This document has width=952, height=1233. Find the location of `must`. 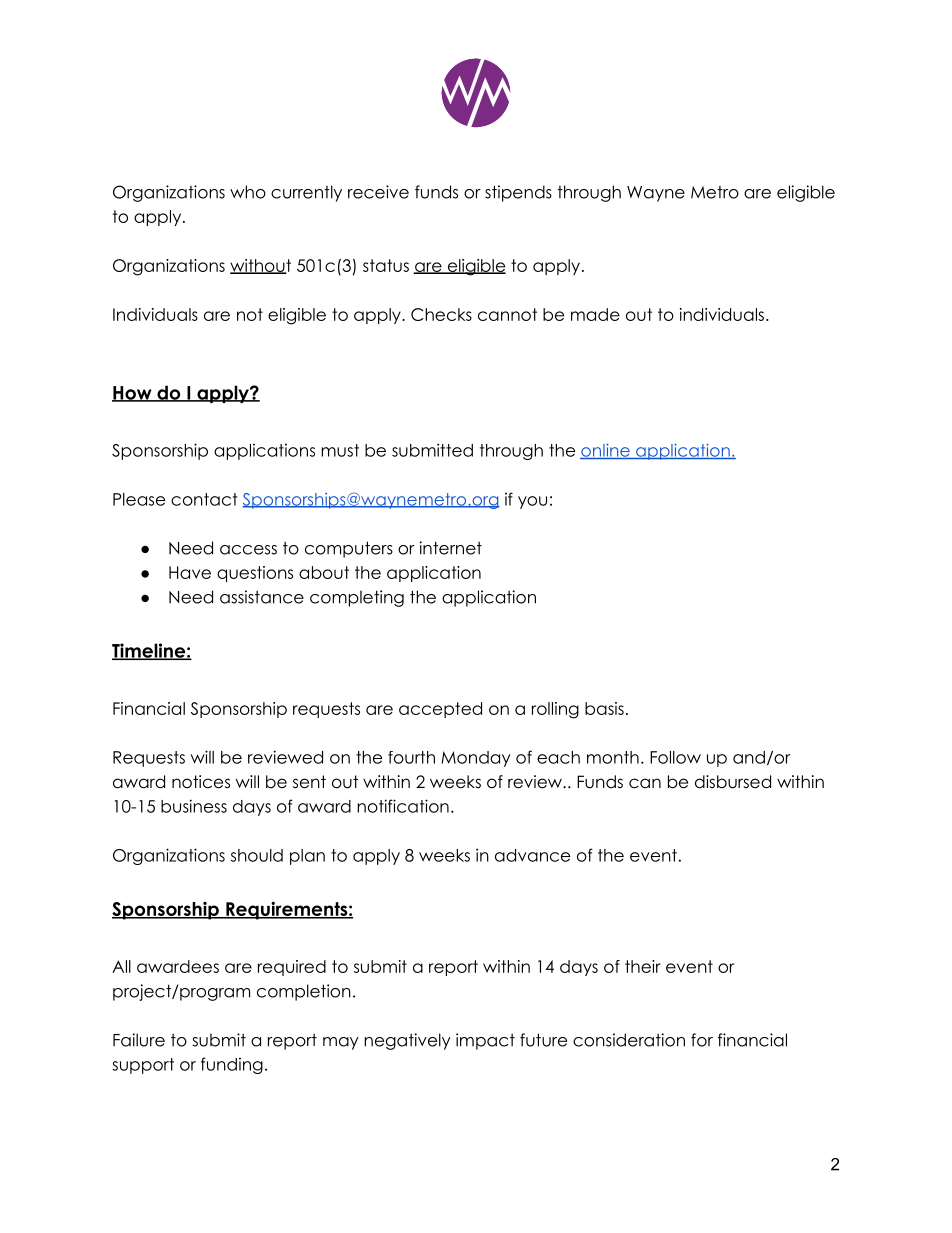

must is located at coordinates (340, 450).
